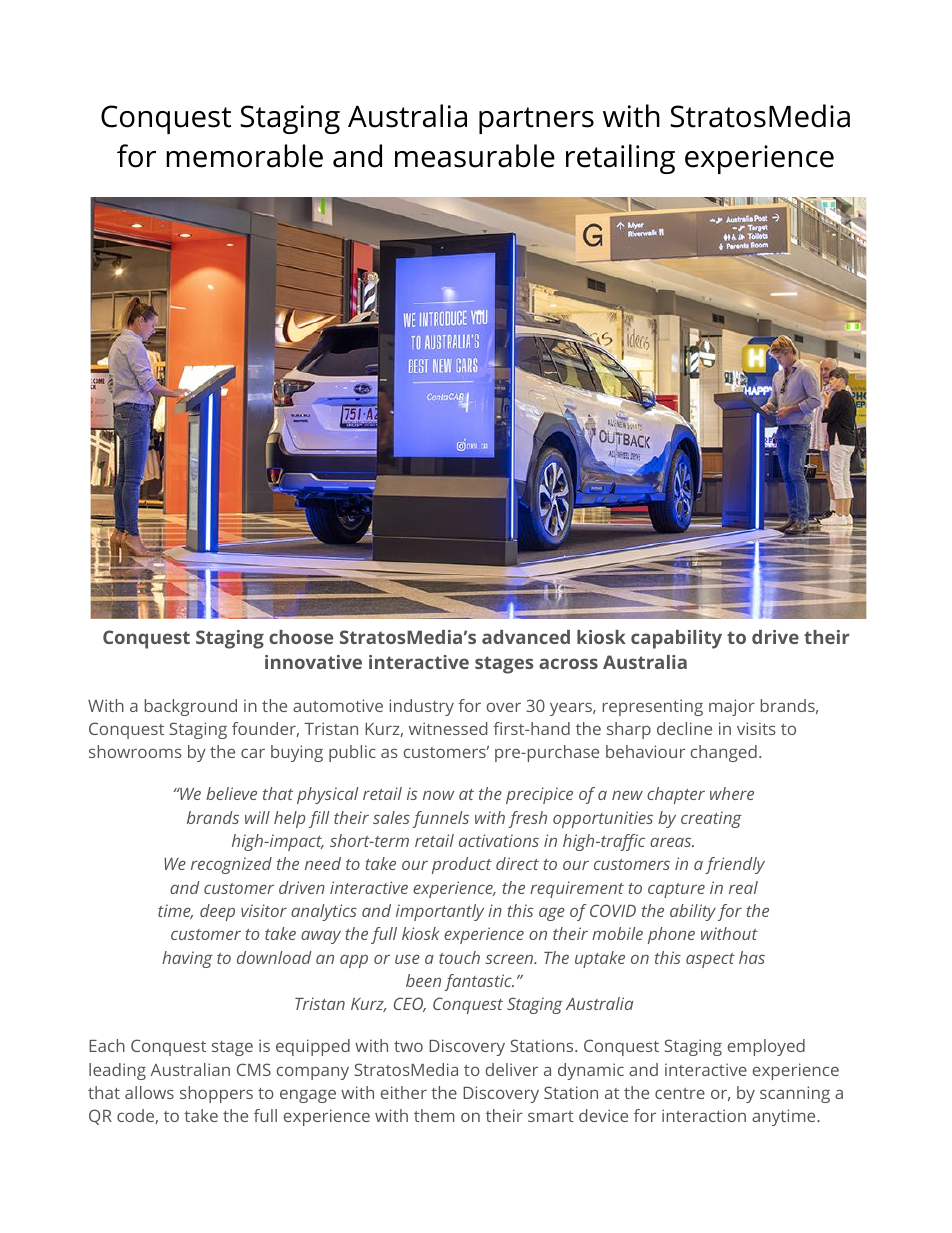 The width and height of the screenshot is (952, 1233). I want to click on memorable, so click(244, 156).
